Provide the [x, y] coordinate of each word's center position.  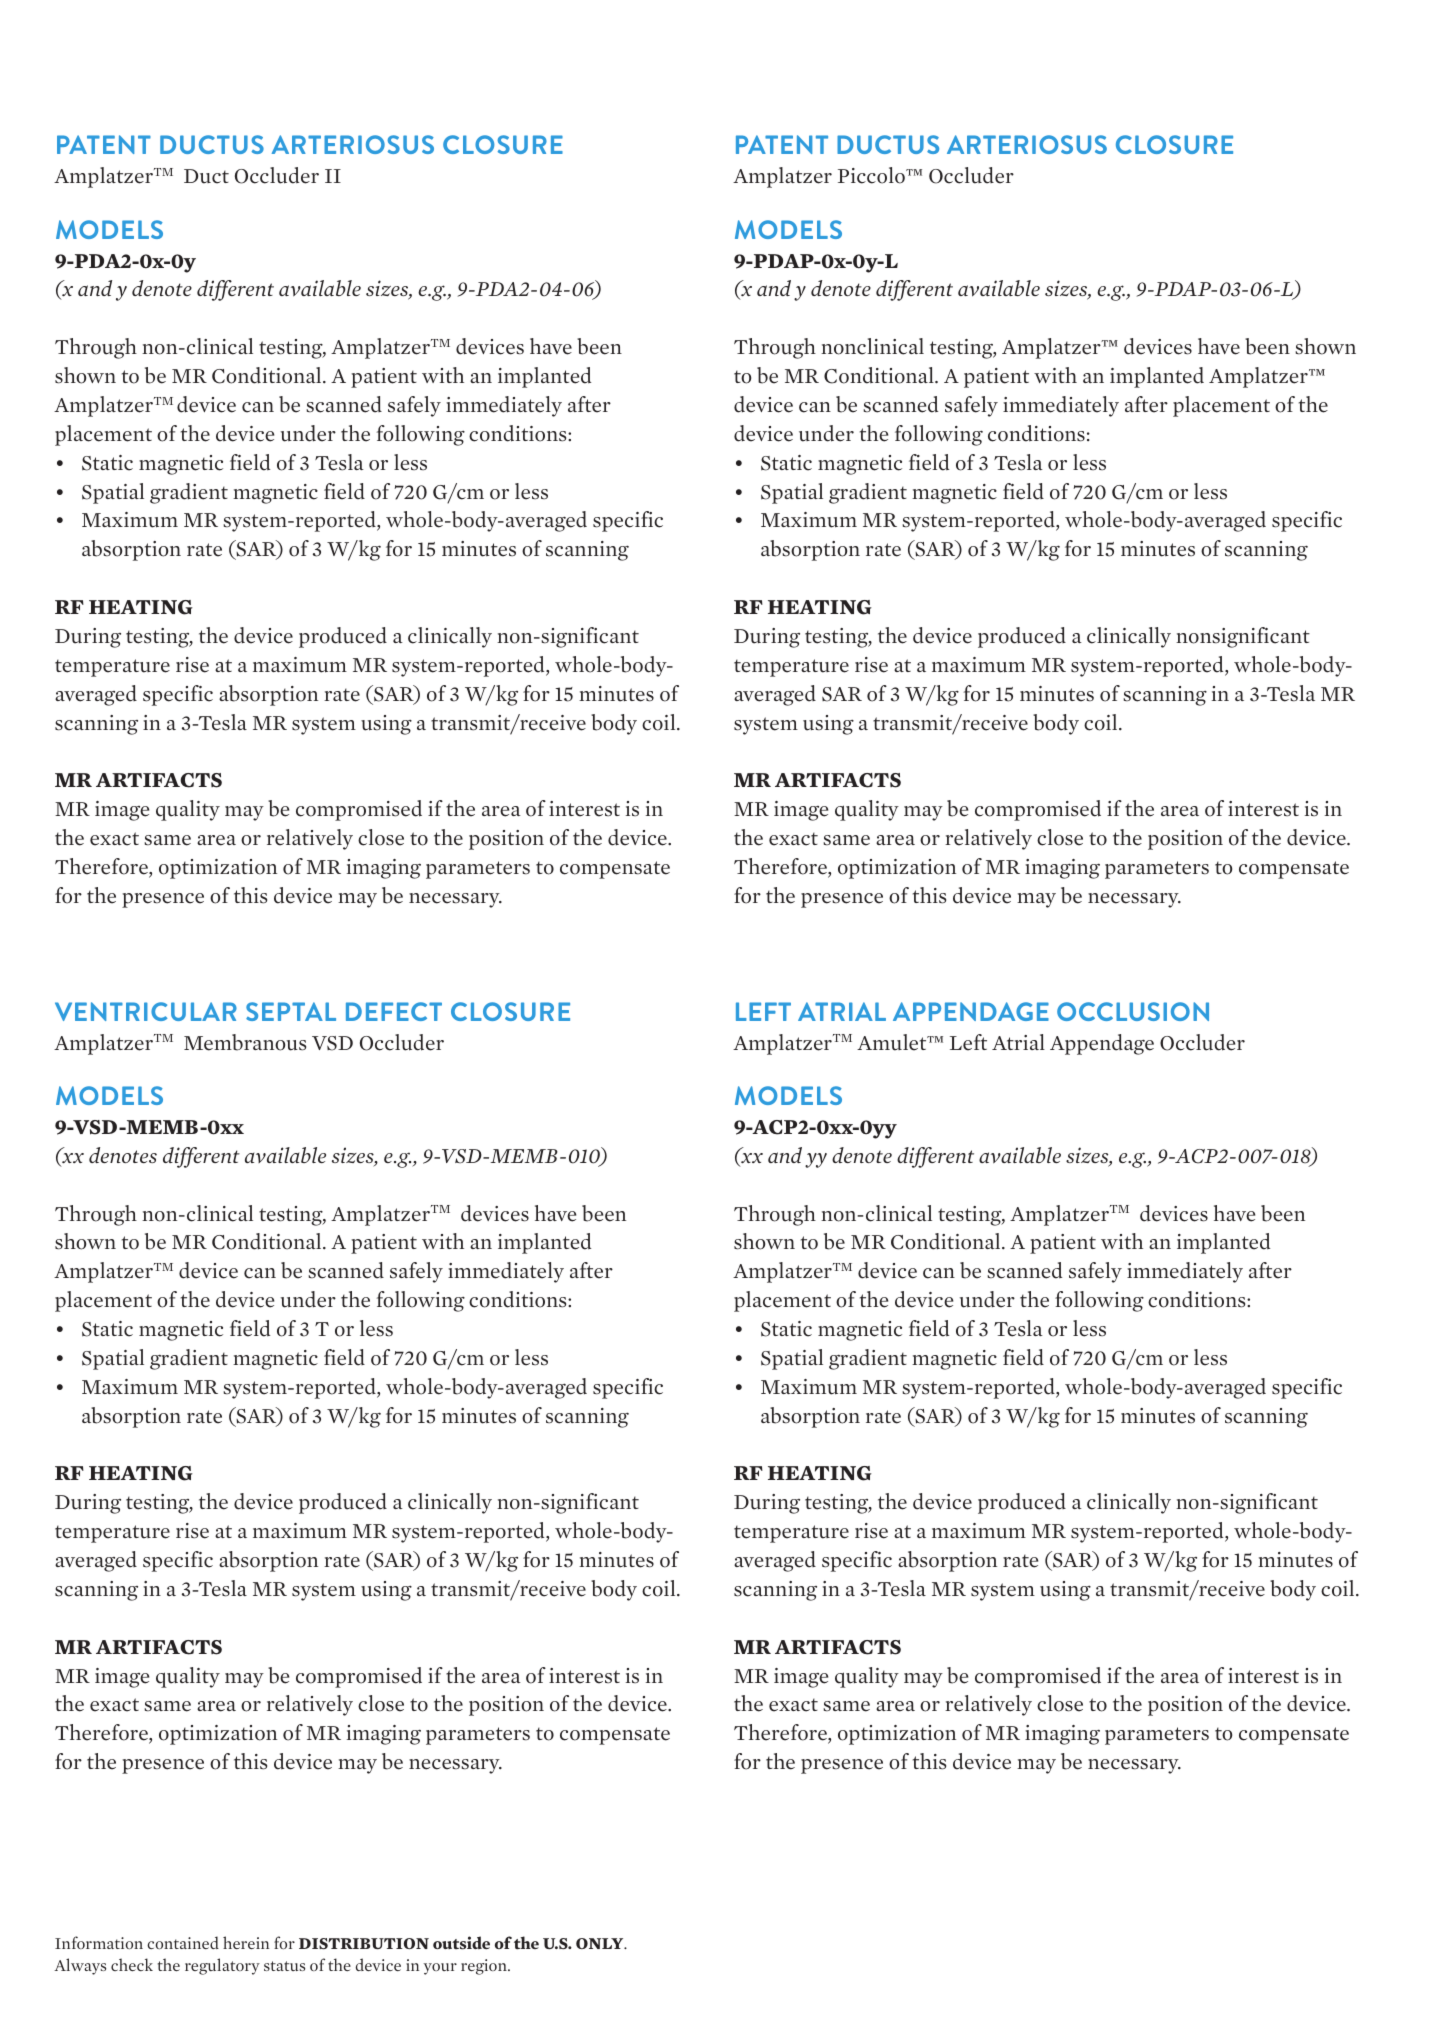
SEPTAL [291, 1011]
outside [461, 1943]
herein [246, 1942]
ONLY [601, 1943]
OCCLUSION [1133, 1011]
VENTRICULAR [146, 1011]
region [485, 1967]
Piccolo [872, 175]
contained [183, 1942]
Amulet [893, 1042]
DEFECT [394, 1011]
